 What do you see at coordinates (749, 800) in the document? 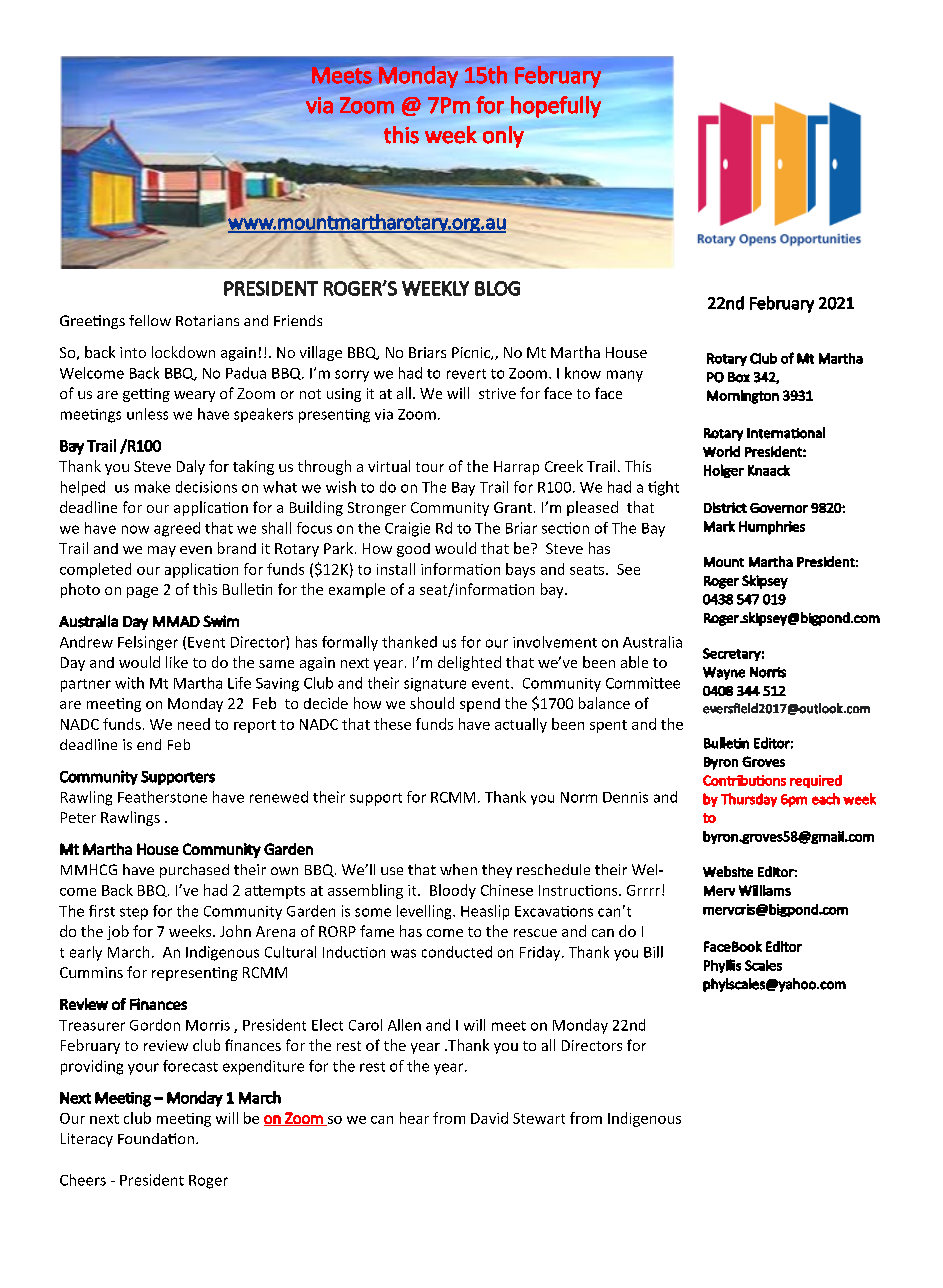
I see `Thursday` at bounding box center [749, 800].
